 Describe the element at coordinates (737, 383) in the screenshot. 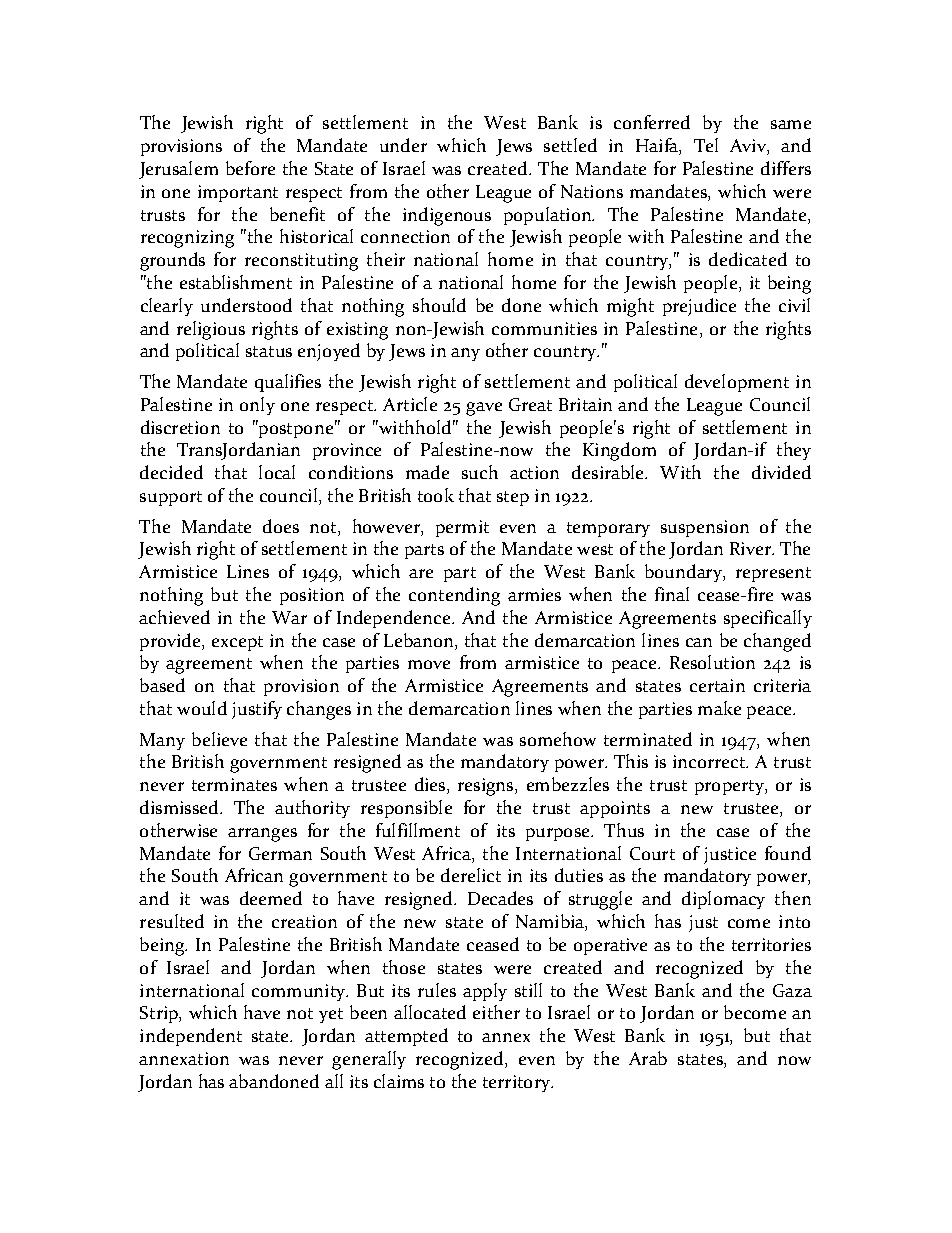

I see `development` at that location.
